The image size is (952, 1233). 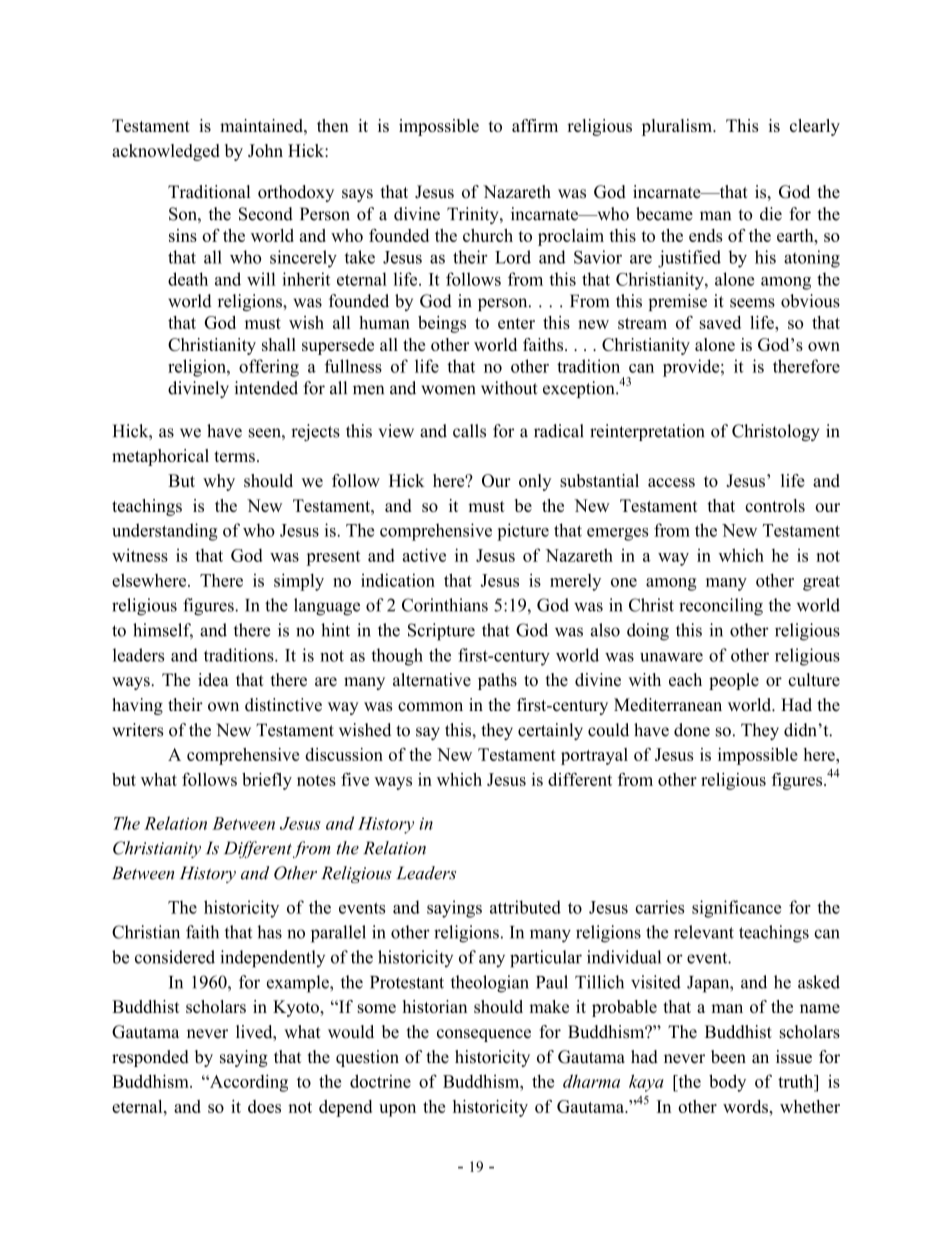 What do you see at coordinates (265, 150) in the document?
I see `John` at bounding box center [265, 150].
